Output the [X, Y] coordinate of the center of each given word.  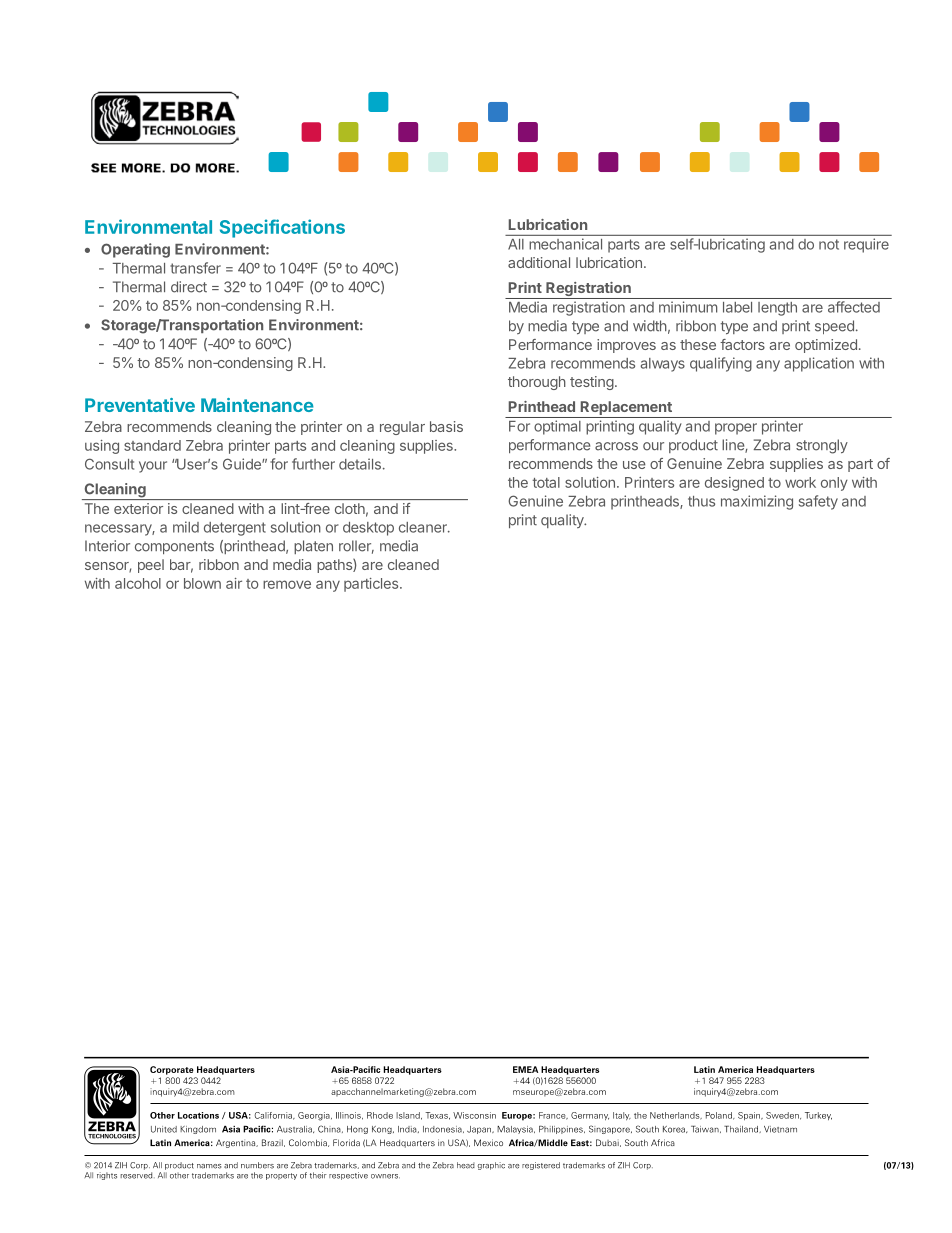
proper [736, 429]
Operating [135, 250]
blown [202, 583]
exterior [138, 508]
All [516, 244]
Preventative [140, 405]
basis [446, 426]
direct [189, 287]
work [800, 482]
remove [287, 584]
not [829, 244]
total [546, 482]
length [777, 309]
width [650, 326]
